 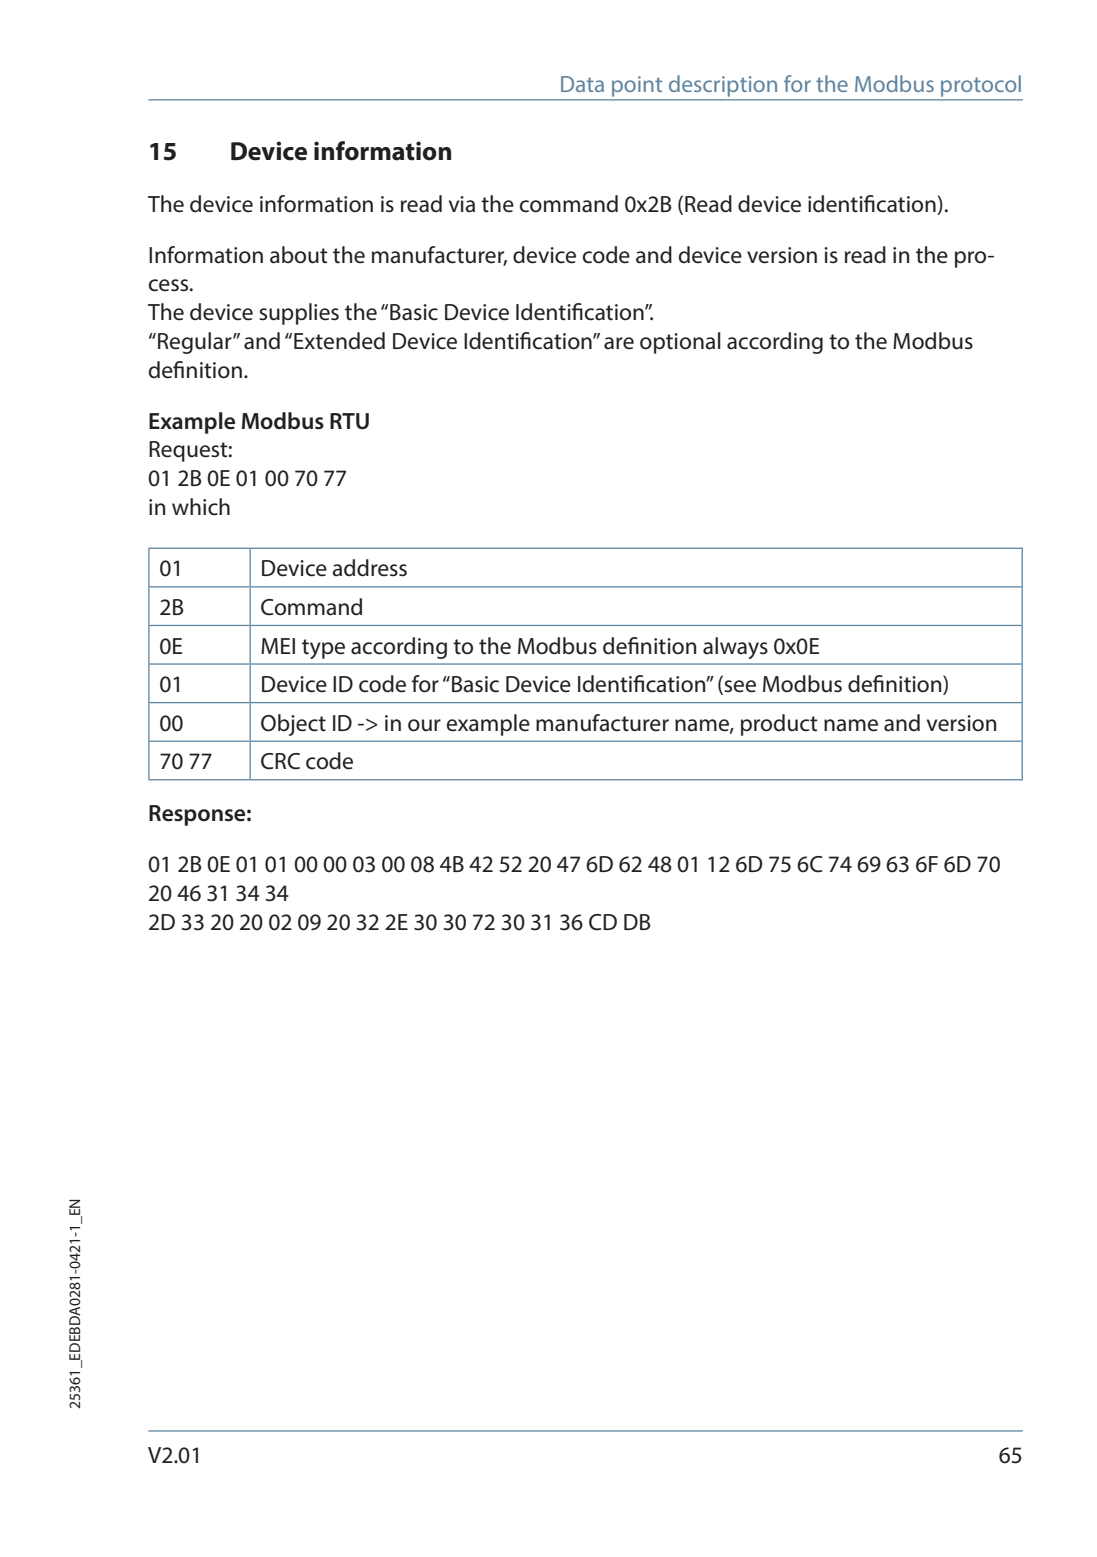 What do you see at coordinates (424, 725) in the image?
I see `our` at bounding box center [424, 725].
